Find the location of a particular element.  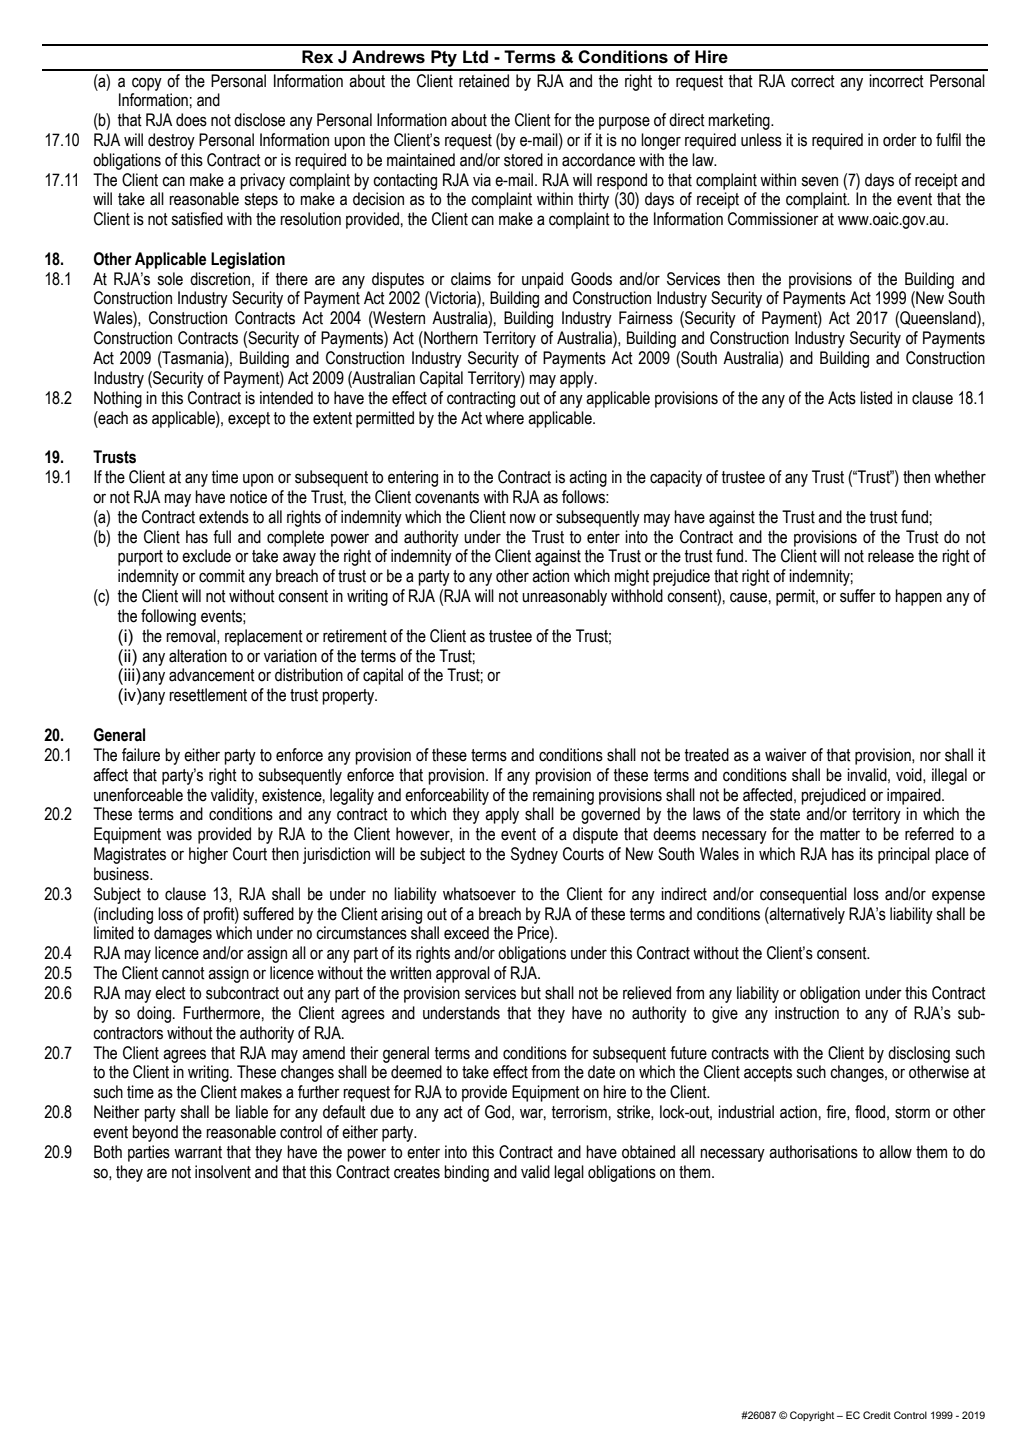

where is located at coordinates (504, 418).
